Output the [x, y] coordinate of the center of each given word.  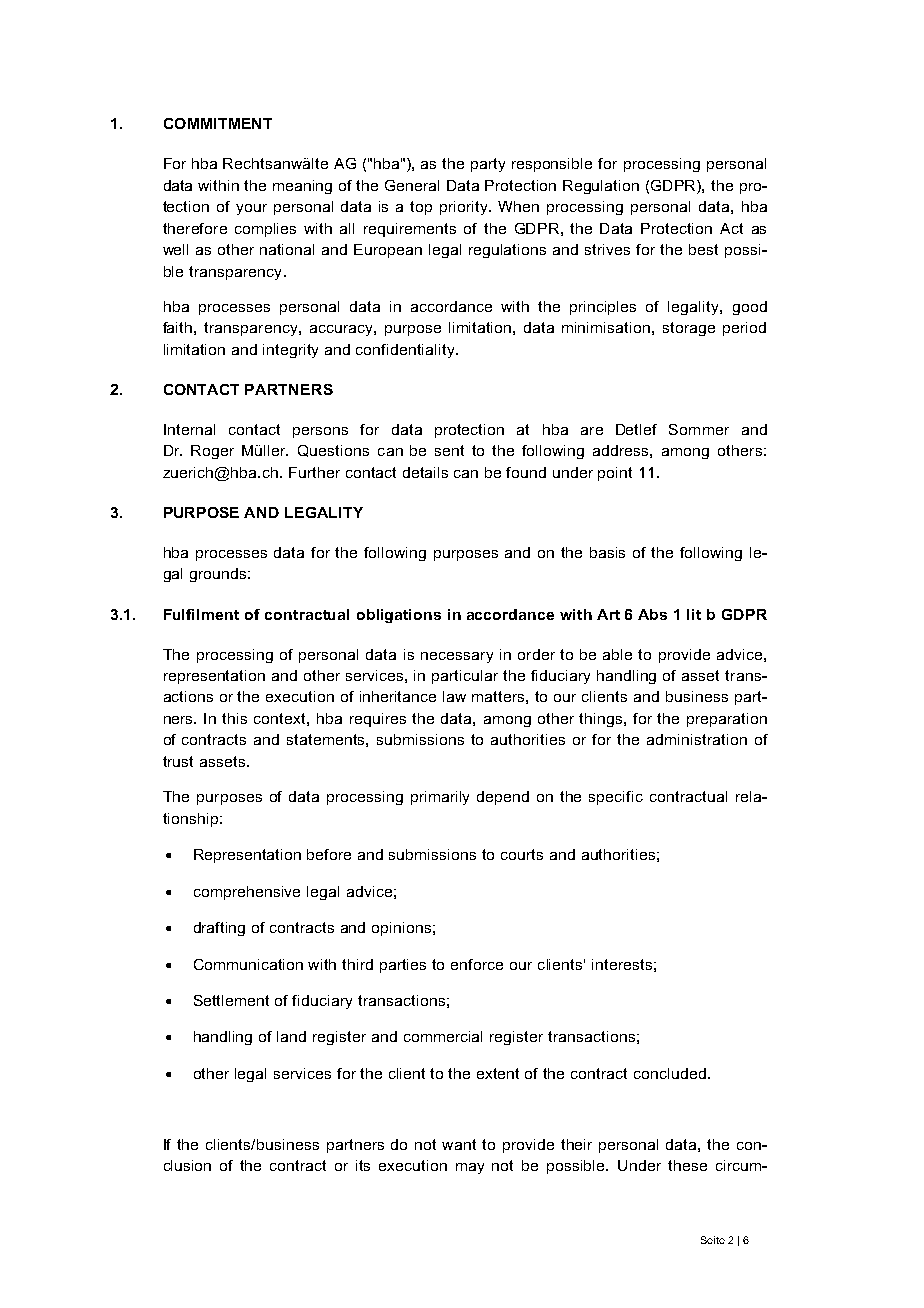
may [470, 1168]
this [234, 718]
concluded [670, 1073]
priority [465, 208]
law [454, 696]
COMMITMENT [218, 123]
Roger [212, 452]
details [425, 472]
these [687, 1165]
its [363, 1165]
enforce [477, 964]
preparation [727, 720]
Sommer [699, 429]
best [703, 249]
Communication [248, 964]
